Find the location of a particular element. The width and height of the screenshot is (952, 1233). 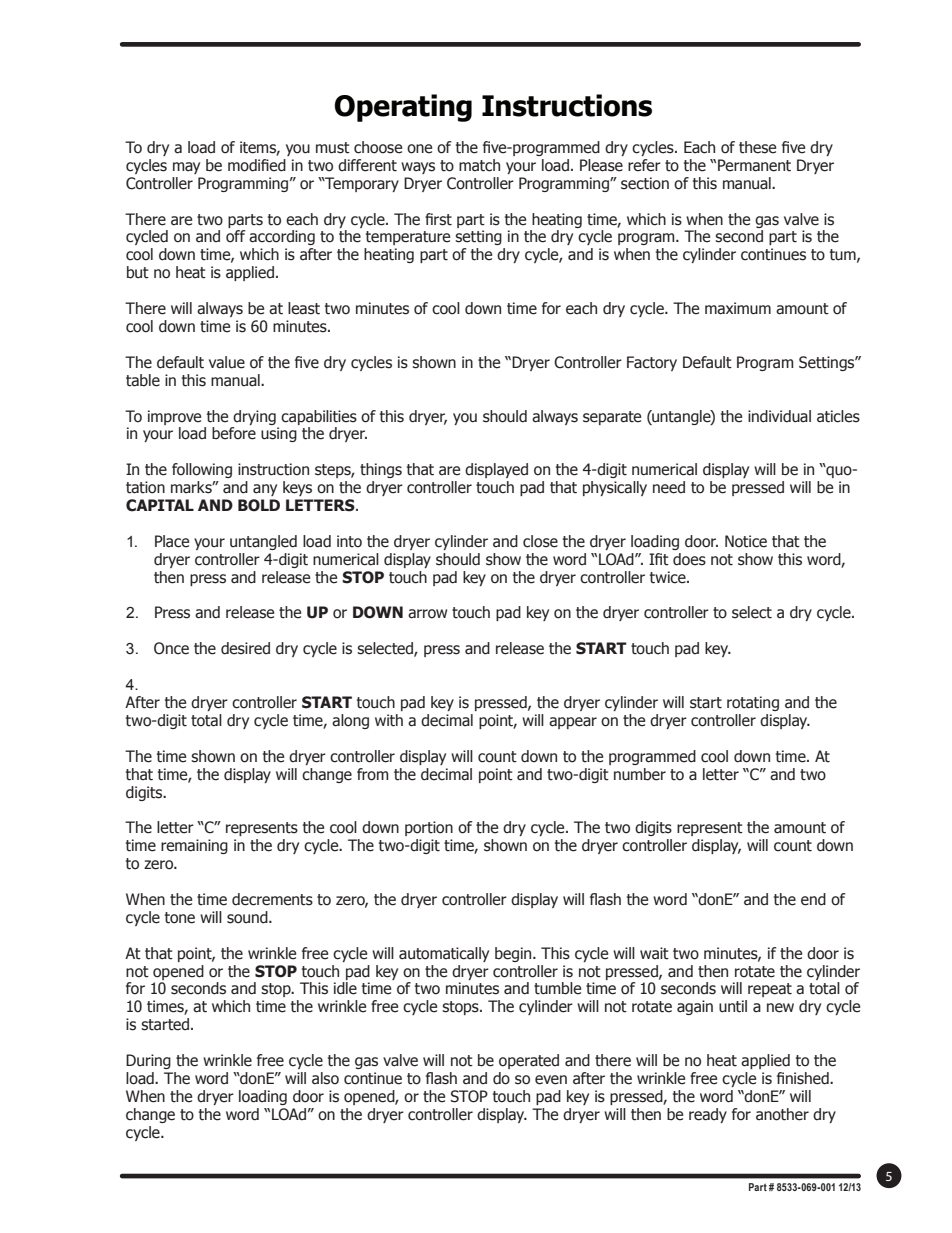

close is located at coordinates (540, 541).
